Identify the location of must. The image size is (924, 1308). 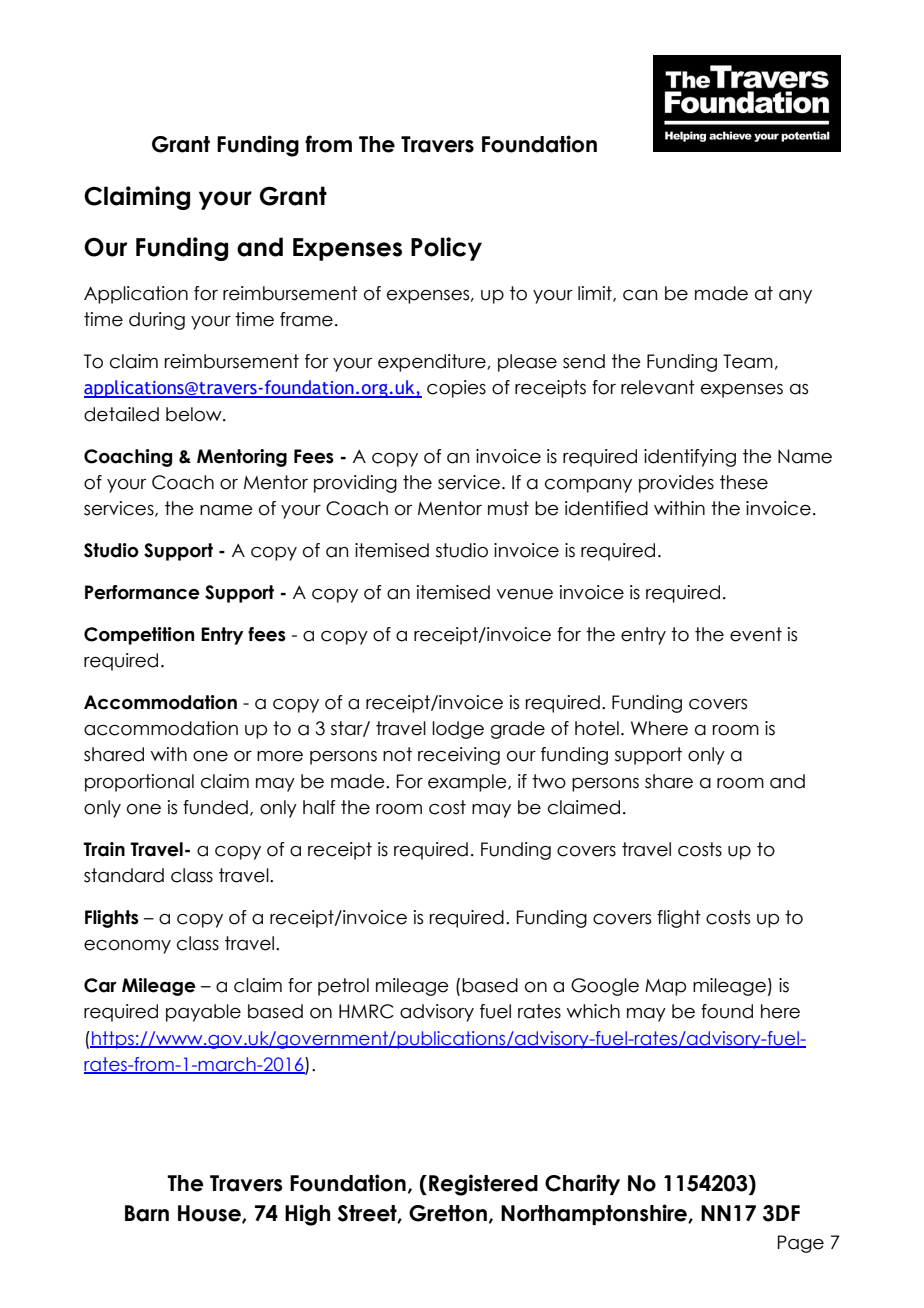
(508, 508).
